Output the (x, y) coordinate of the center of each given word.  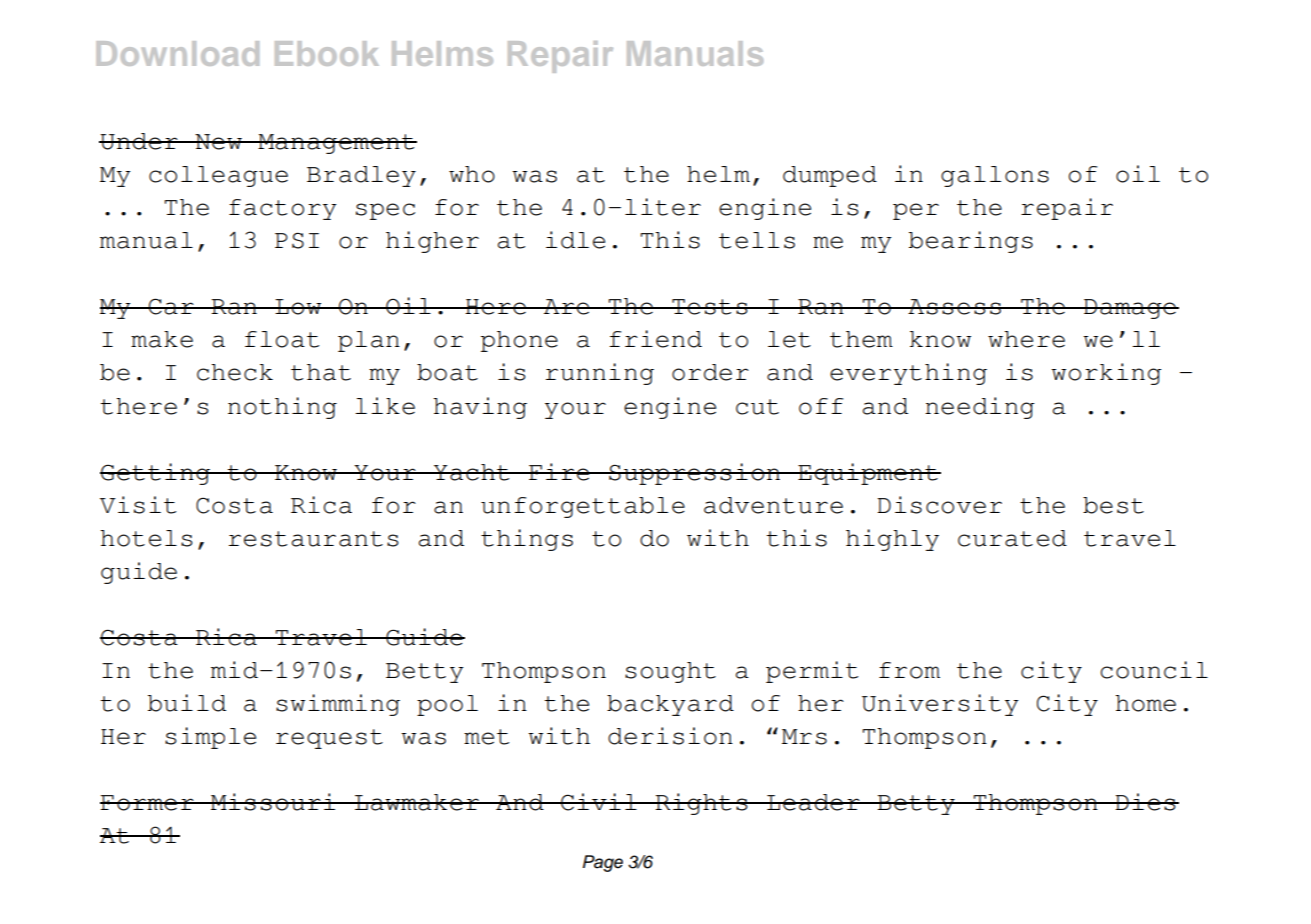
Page (603, 863)
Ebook (327, 53)
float (282, 339)
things (527, 540)
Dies (1145, 802)
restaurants (314, 539)
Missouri (273, 802)
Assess (954, 307)
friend (655, 339)
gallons (995, 176)
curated (1012, 538)
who (472, 174)
